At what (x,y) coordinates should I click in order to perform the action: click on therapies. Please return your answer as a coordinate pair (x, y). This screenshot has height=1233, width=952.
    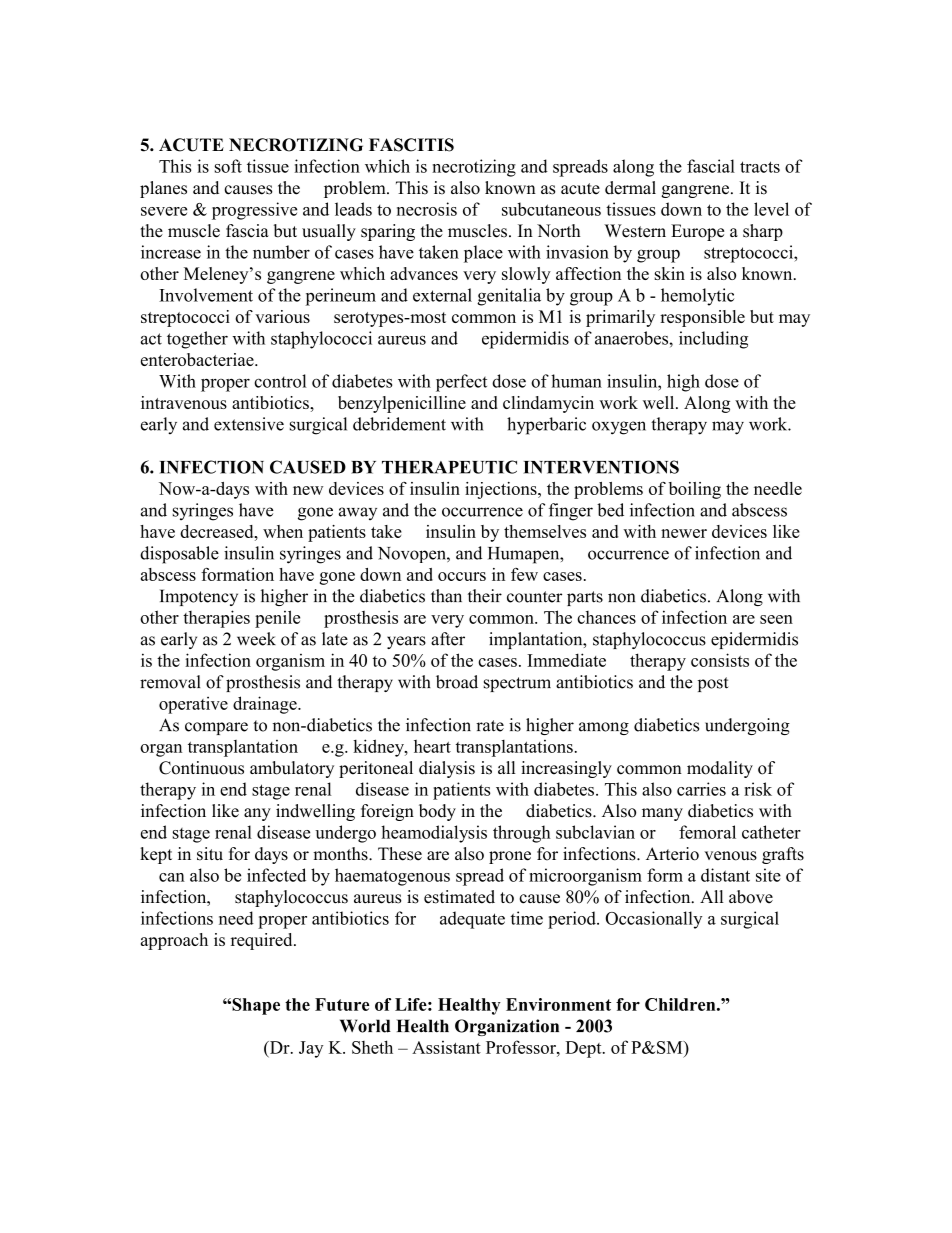
    Looking at the image, I should click on (216, 619).
